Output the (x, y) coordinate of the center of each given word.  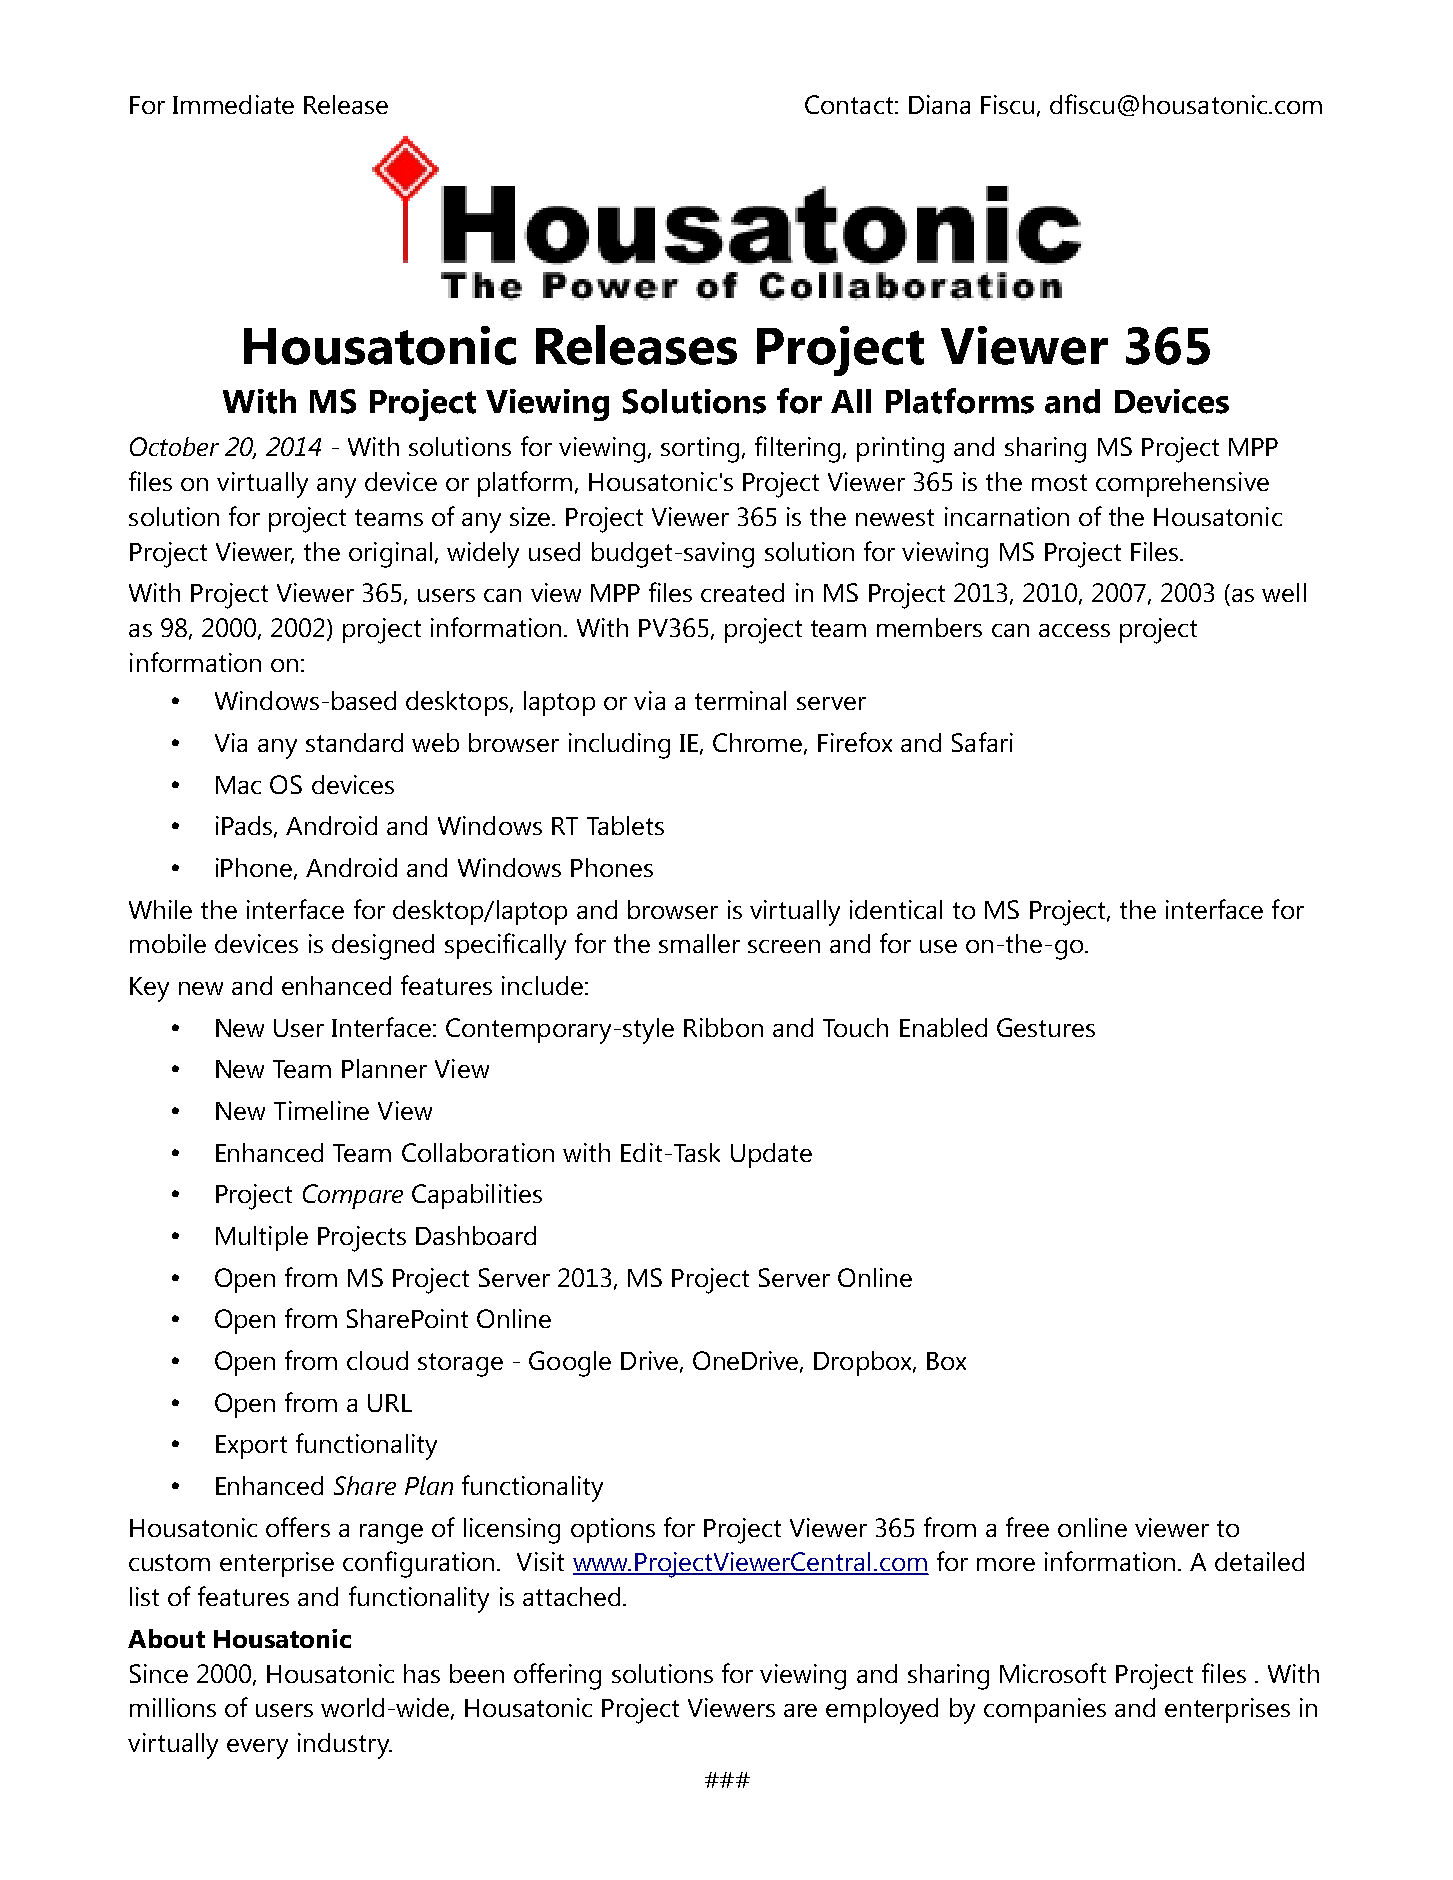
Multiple (262, 1238)
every (257, 1749)
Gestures (1046, 1027)
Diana (939, 104)
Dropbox (864, 1363)
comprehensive (1182, 484)
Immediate (233, 104)
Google (570, 1364)
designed (383, 947)
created (742, 592)
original (390, 555)
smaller (699, 943)
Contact (849, 104)
